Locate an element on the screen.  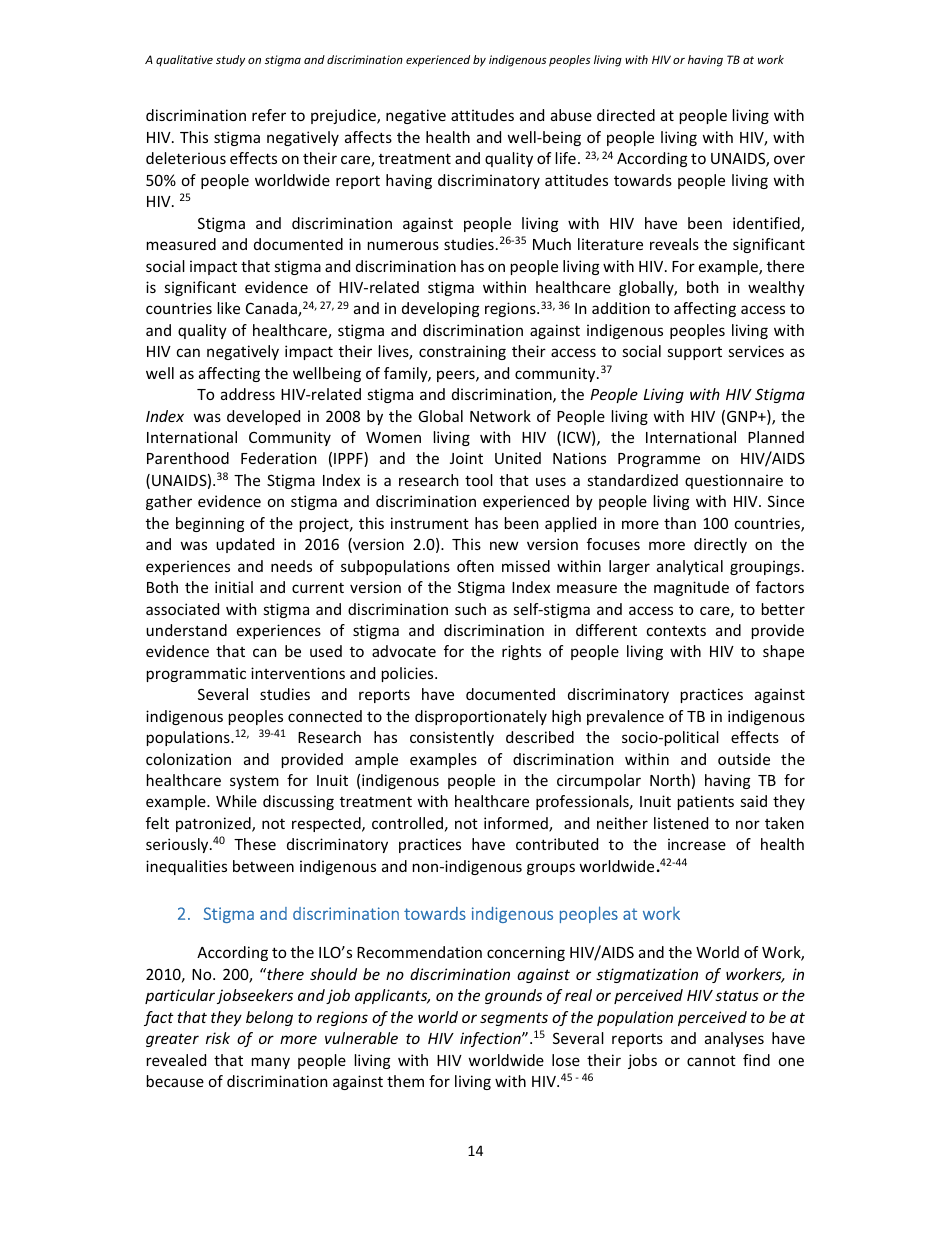
Joint is located at coordinates (466, 458).
